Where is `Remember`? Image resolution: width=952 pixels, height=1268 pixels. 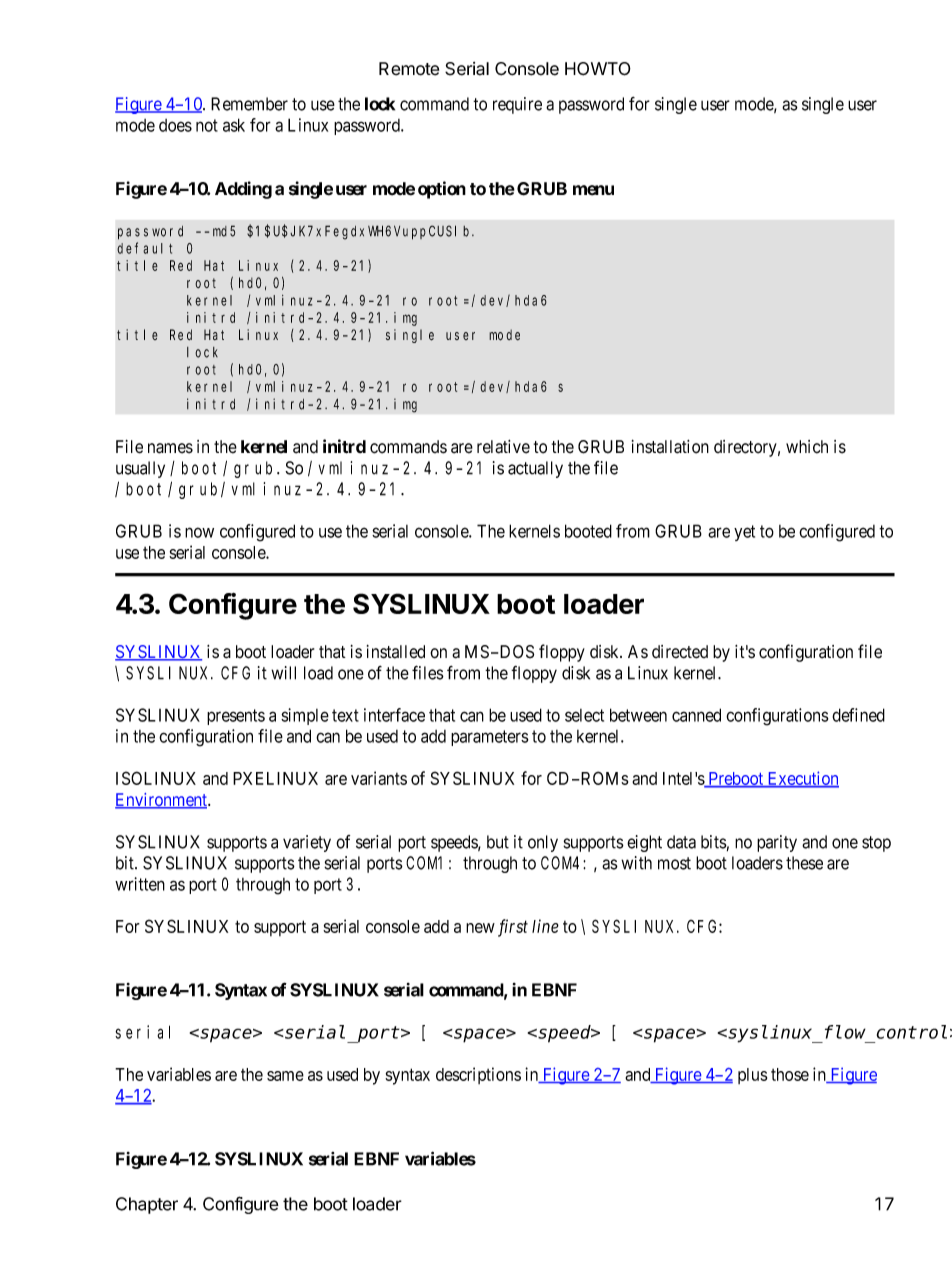
Remember is located at coordinates (249, 104).
